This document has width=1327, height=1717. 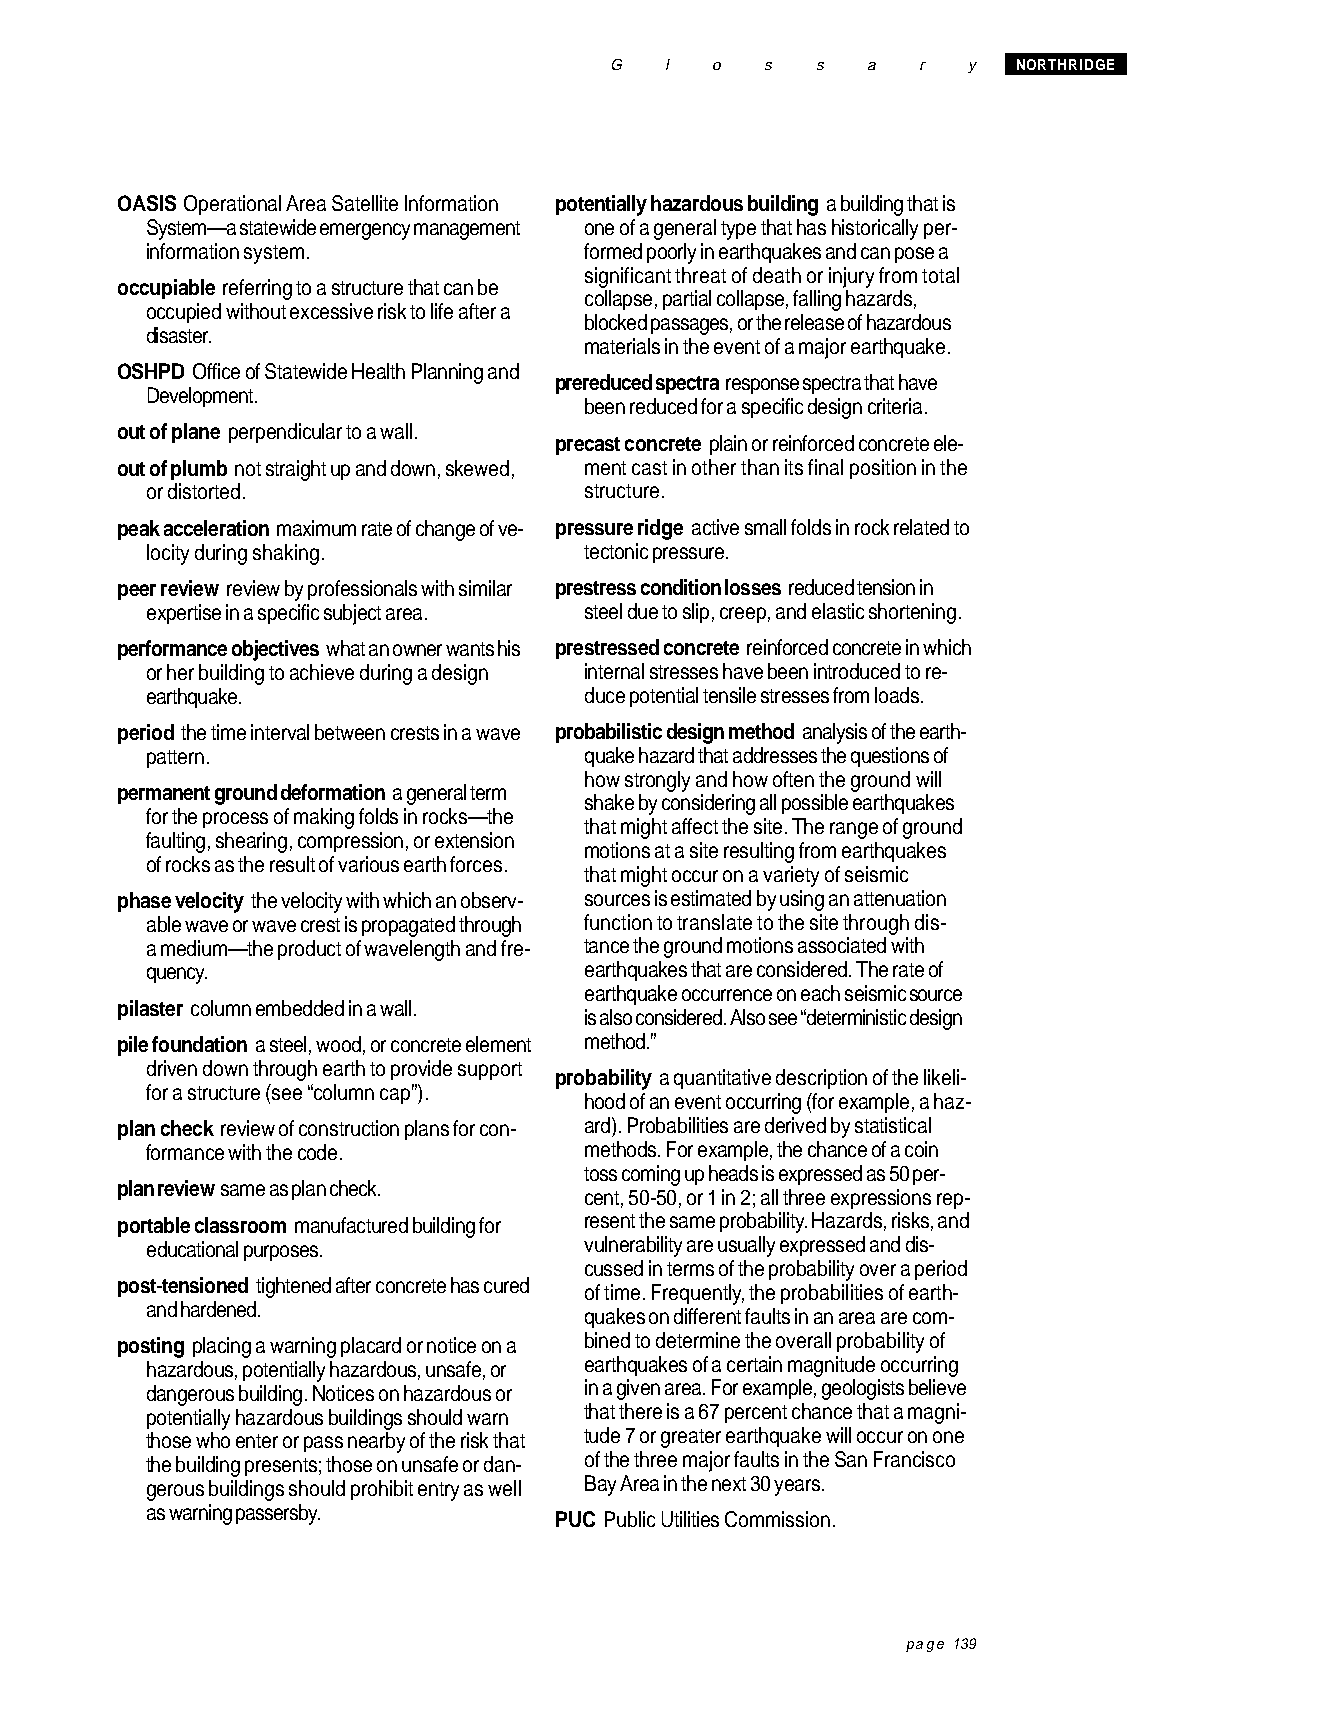 I want to click on interval, so click(x=280, y=732).
